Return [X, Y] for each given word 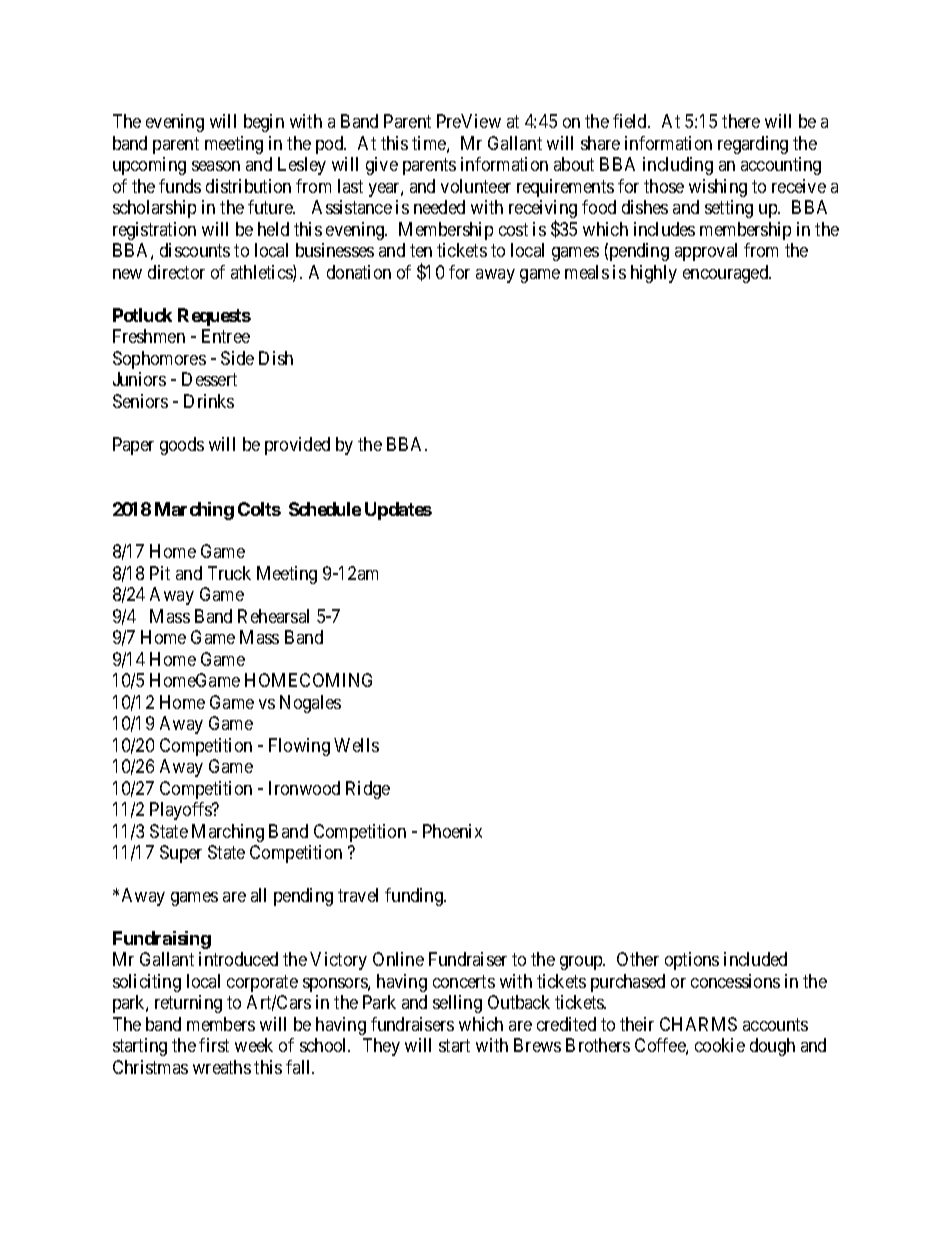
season [216, 166]
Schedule [325, 509]
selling [457, 1004]
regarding [753, 145]
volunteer [476, 186]
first [214, 1045]
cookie [720, 1045]
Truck [229, 573]
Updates [398, 511]
